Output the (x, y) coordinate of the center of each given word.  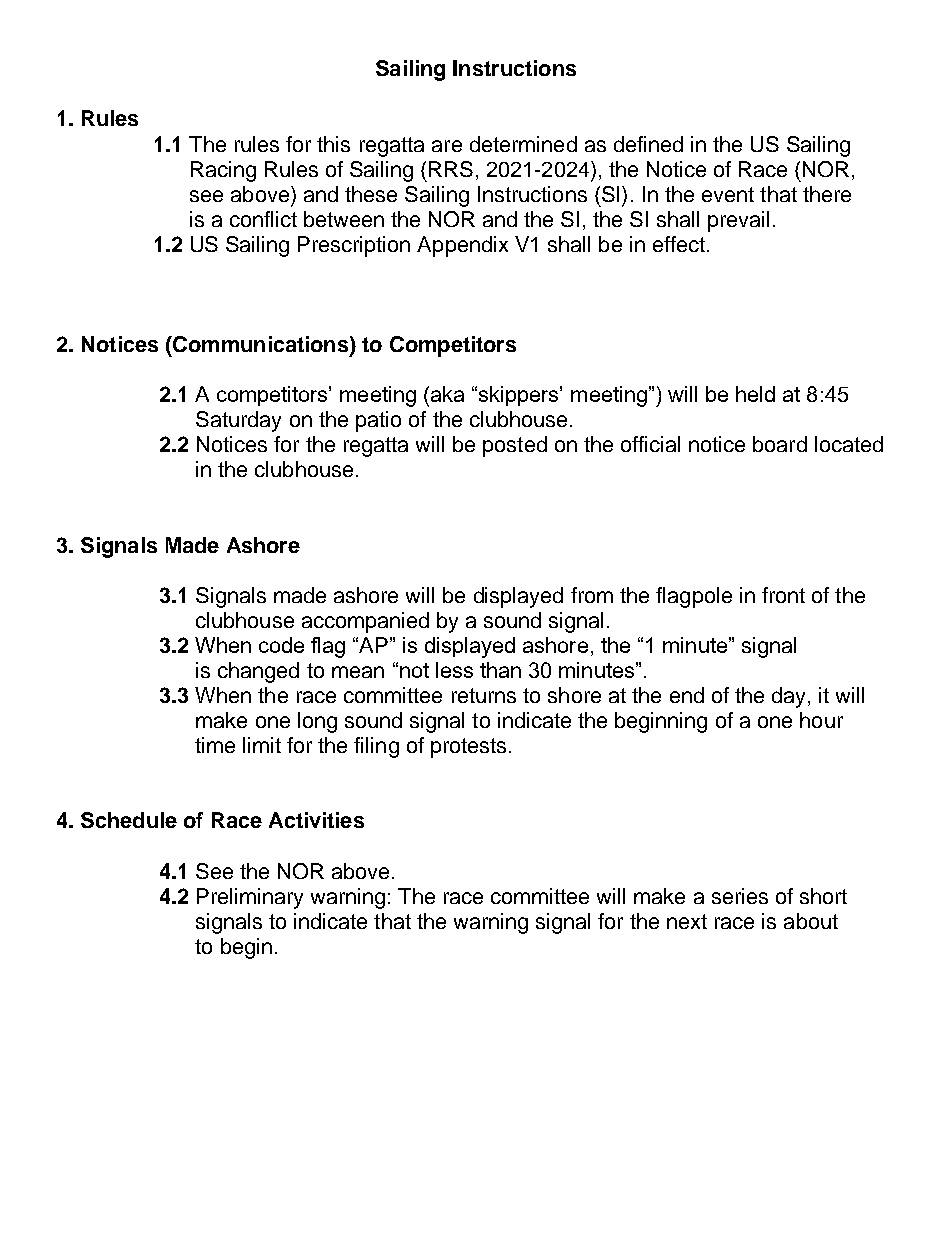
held (755, 394)
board (780, 444)
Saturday (238, 421)
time (215, 745)
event (728, 194)
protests (468, 748)
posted (515, 446)
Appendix (462, 246)
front (783, 595)
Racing (223, 171)
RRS (451, 169)
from (592, 595)
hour (821, 720)
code (281, 645)
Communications (259, 344)
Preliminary (250, 898)
